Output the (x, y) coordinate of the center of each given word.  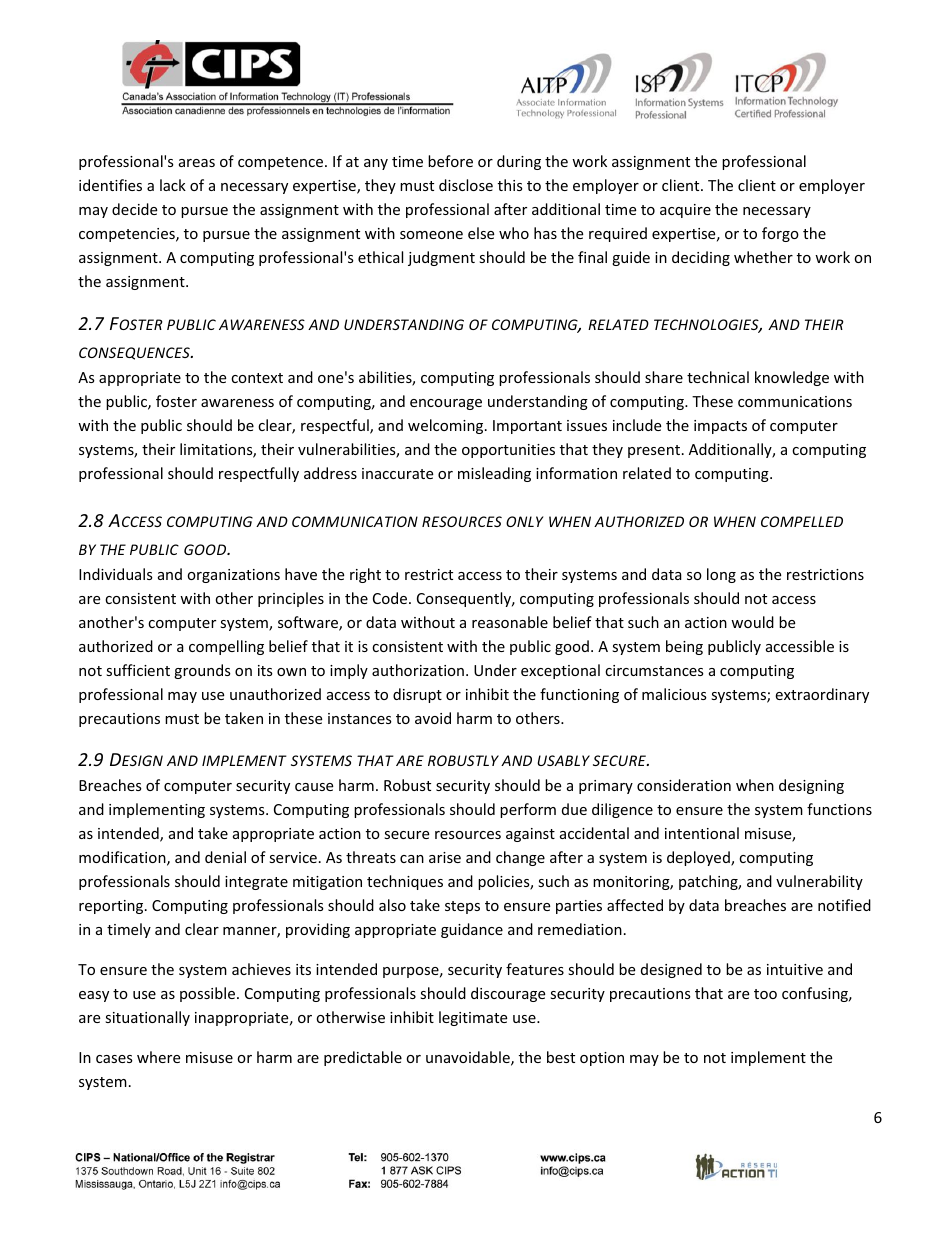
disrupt (417, 695)
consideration (684, 785)
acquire (685, 211)
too (765, 994)
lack (173, 185)
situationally (147, 1018)
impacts (720, 427)
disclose (466, 185)
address (330, 473)
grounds (202, 671)
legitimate (473, 1018)
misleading (494, 474)
